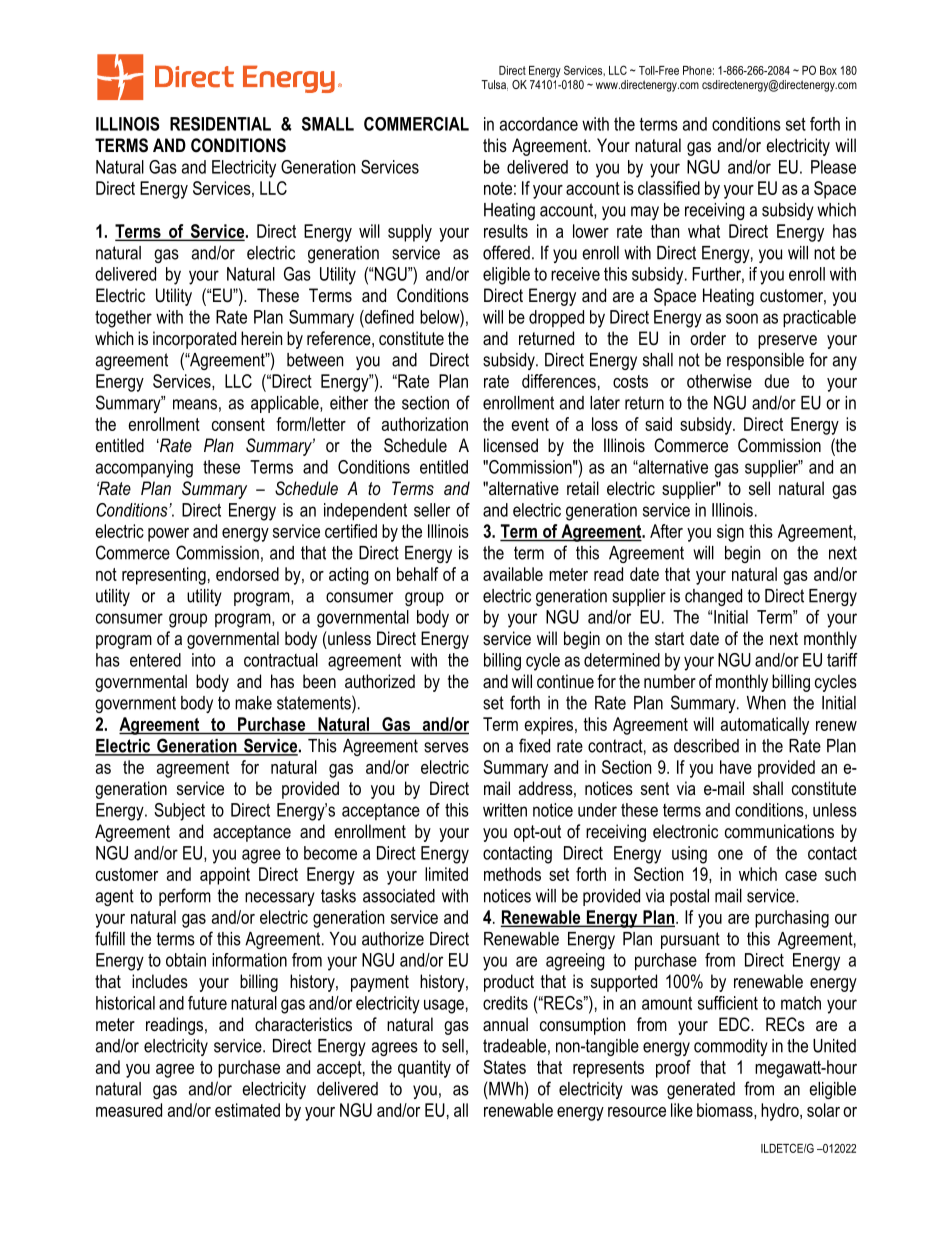 The image size is (952, 1233). I want to click on endorsed, so click(247, 574).
